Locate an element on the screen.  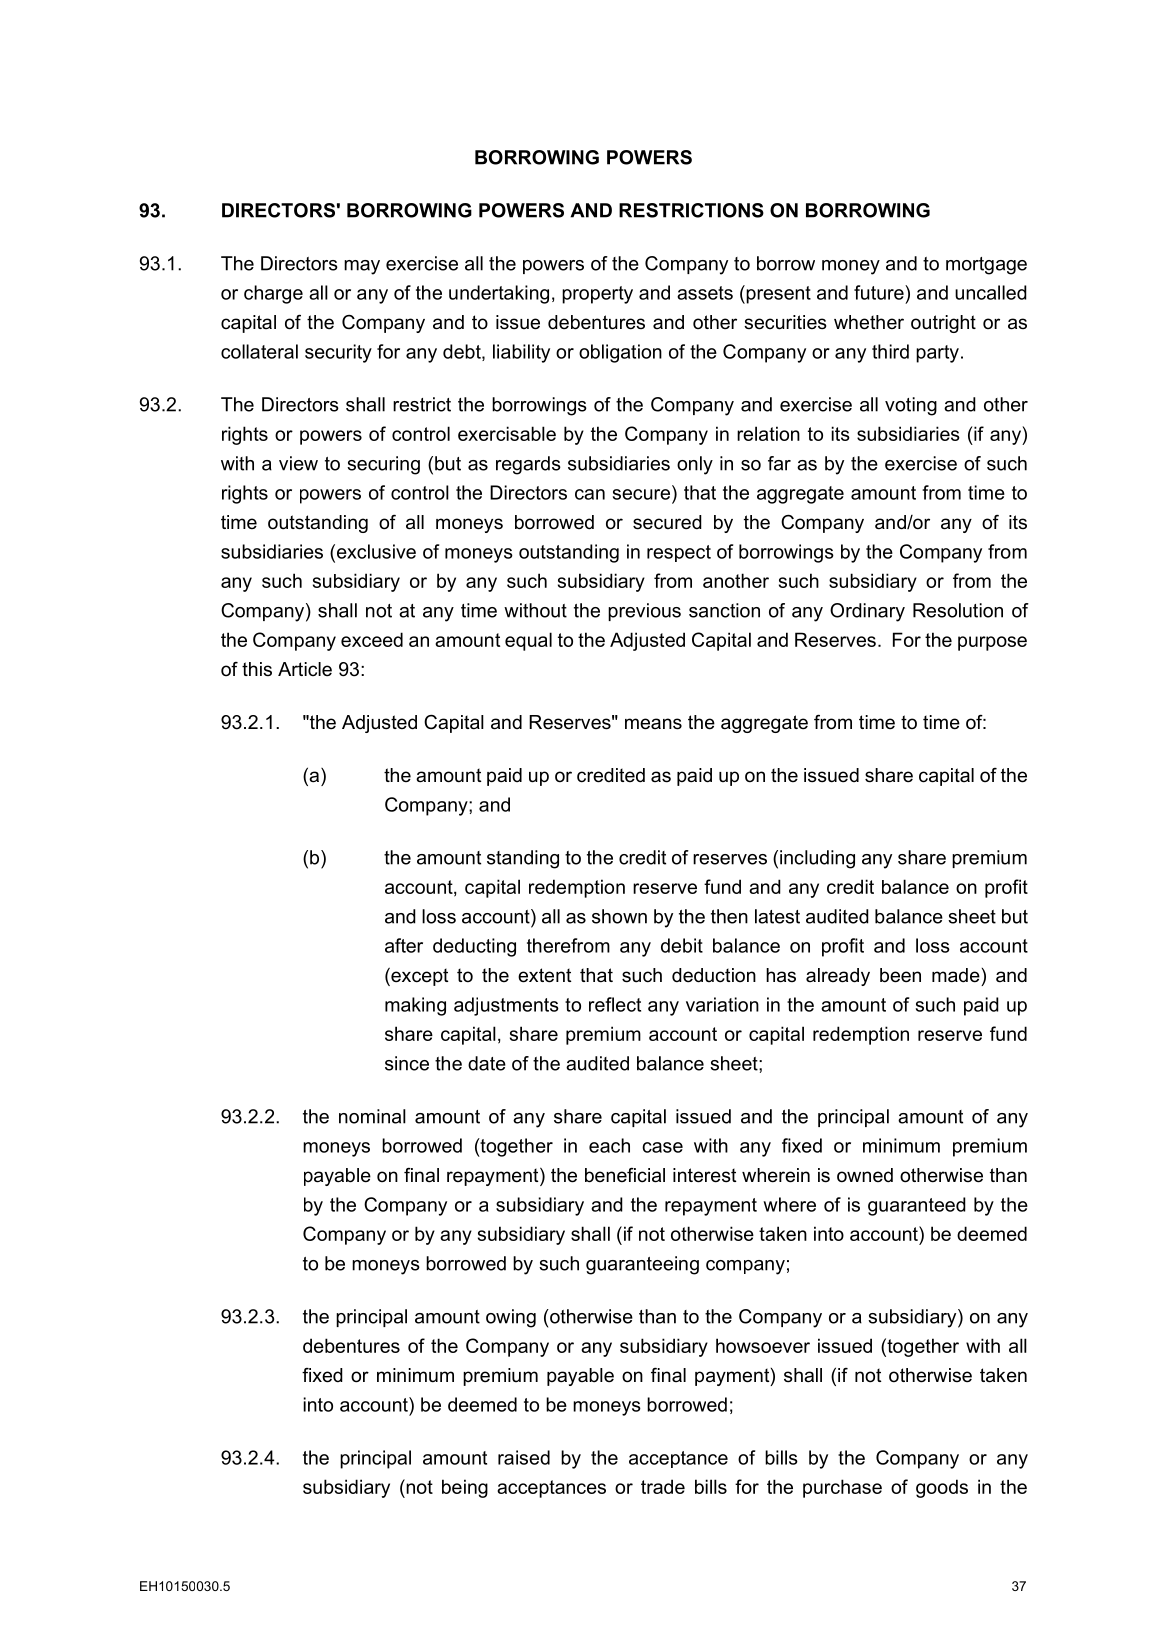
including is located at coordinates (817, 859).
